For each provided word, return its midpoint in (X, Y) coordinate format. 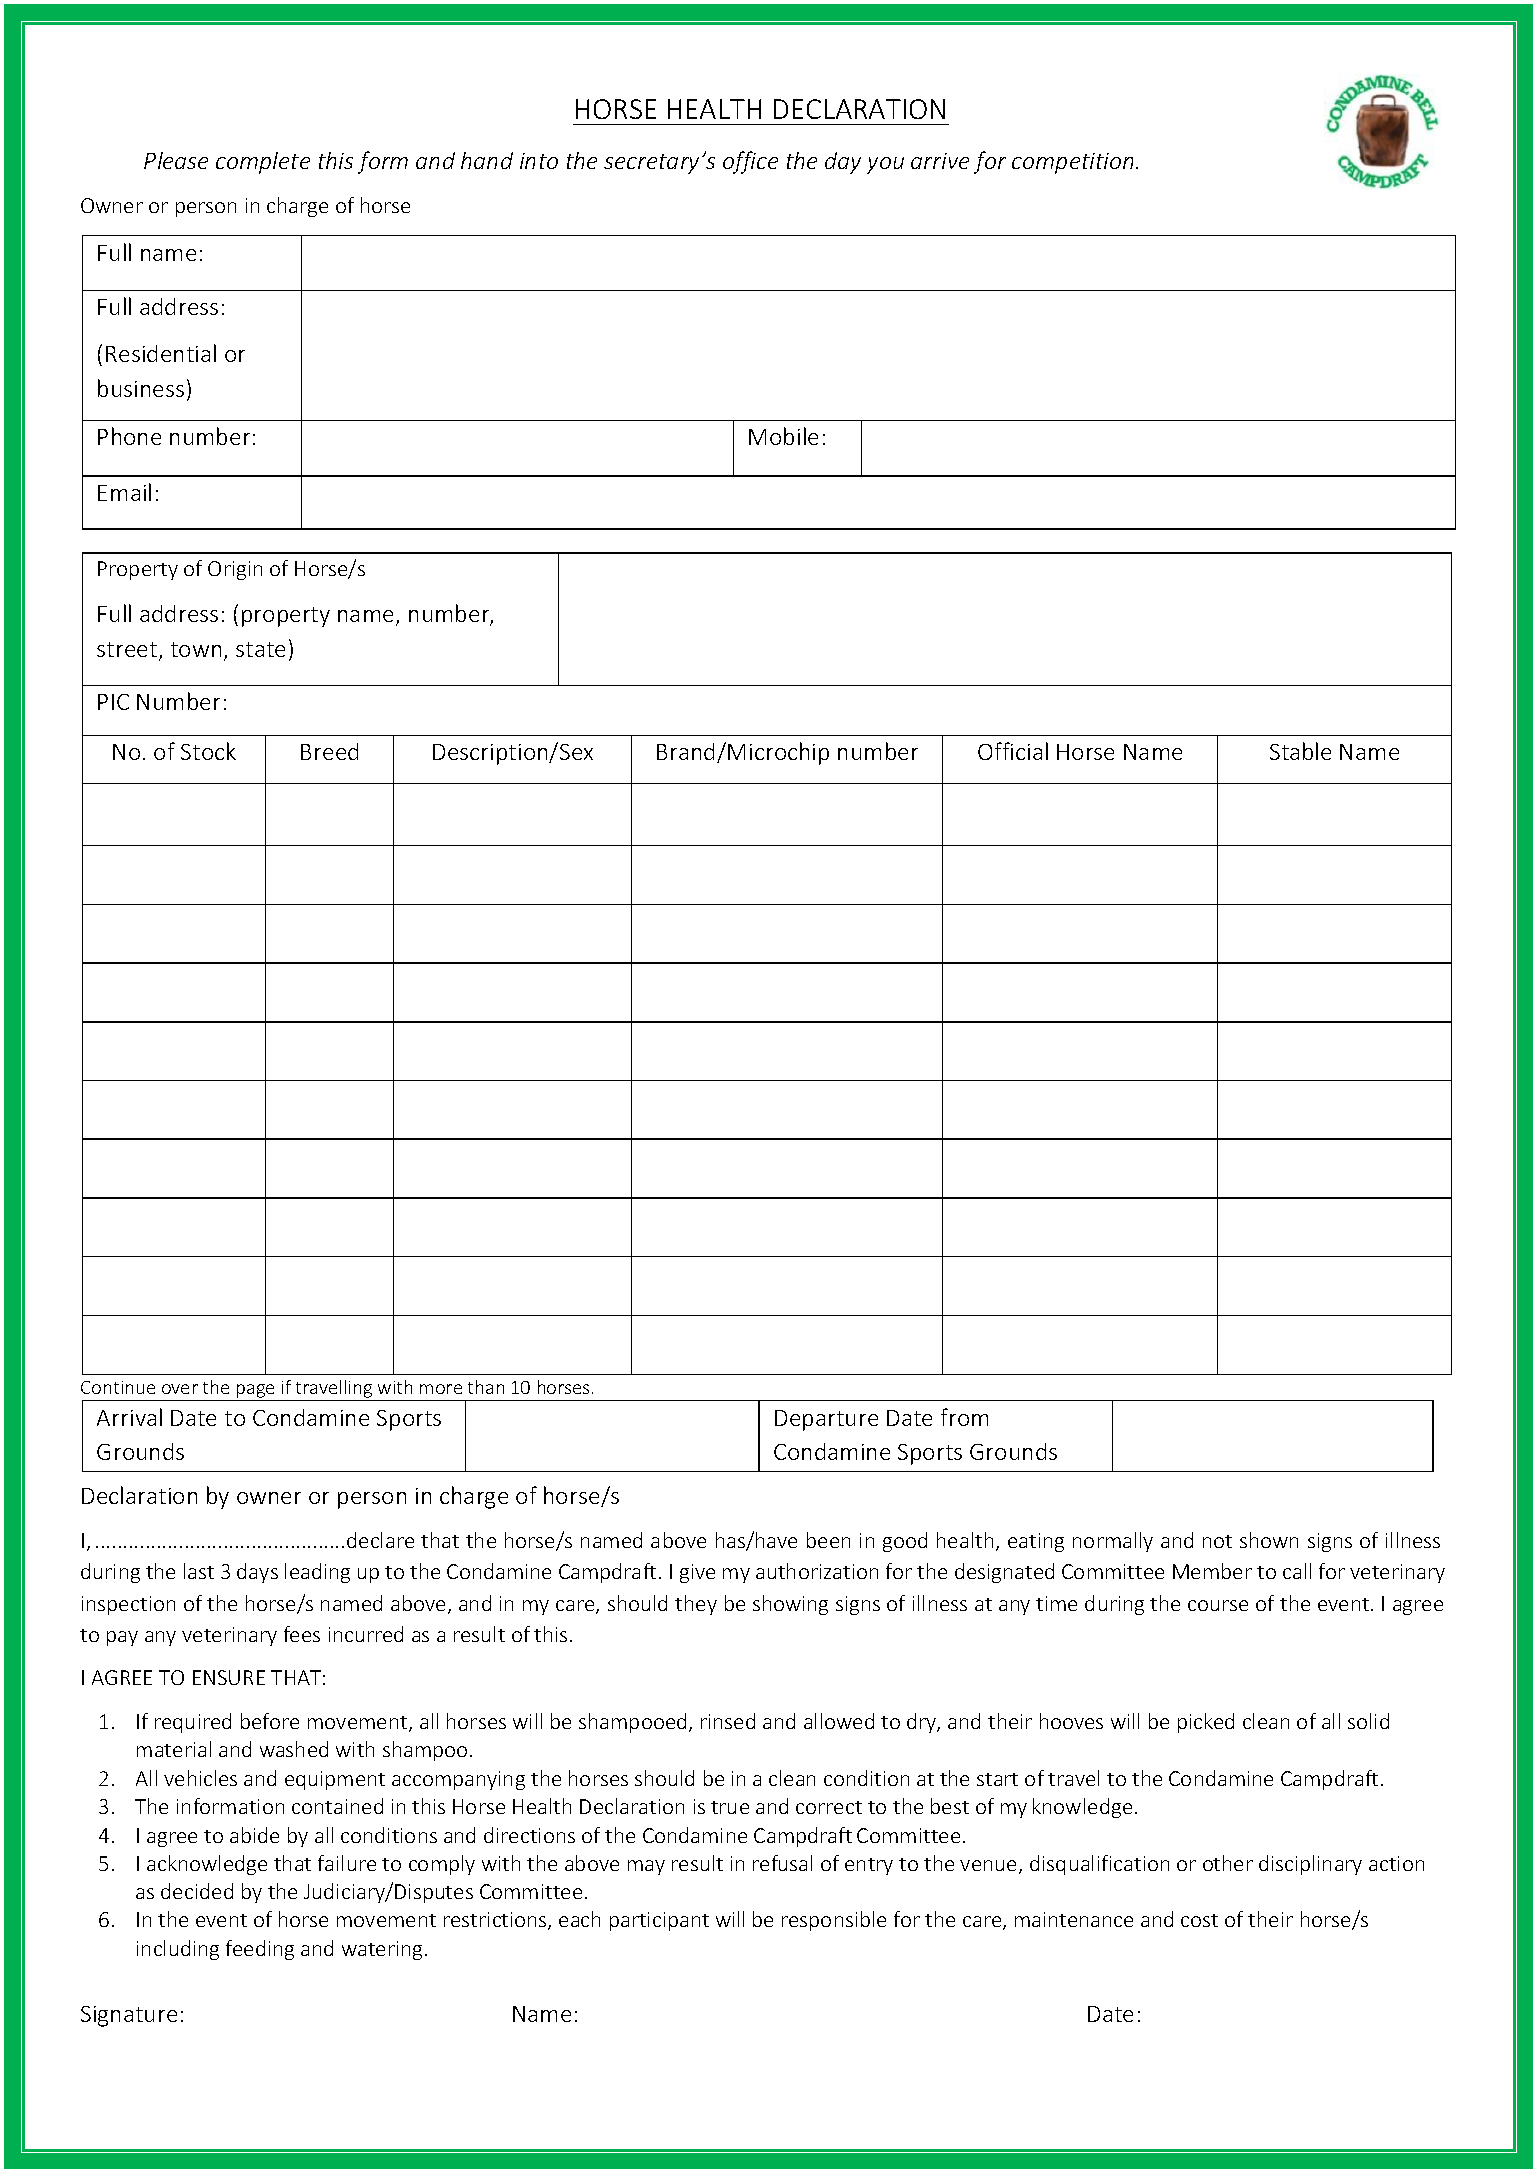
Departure (826, 1420)
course (1218, 1605)
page (256, 1392)
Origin (235, 570)
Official (1013, 751)
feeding (260, 1950)
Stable (1300, 751)
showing (790, 1605)
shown (1269, 1540)
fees (302, 1634)
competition (1072, 163)
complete (263, 163)
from (964, 1417)
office (750, 162)
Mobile (783, 436)
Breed (329, 751)
